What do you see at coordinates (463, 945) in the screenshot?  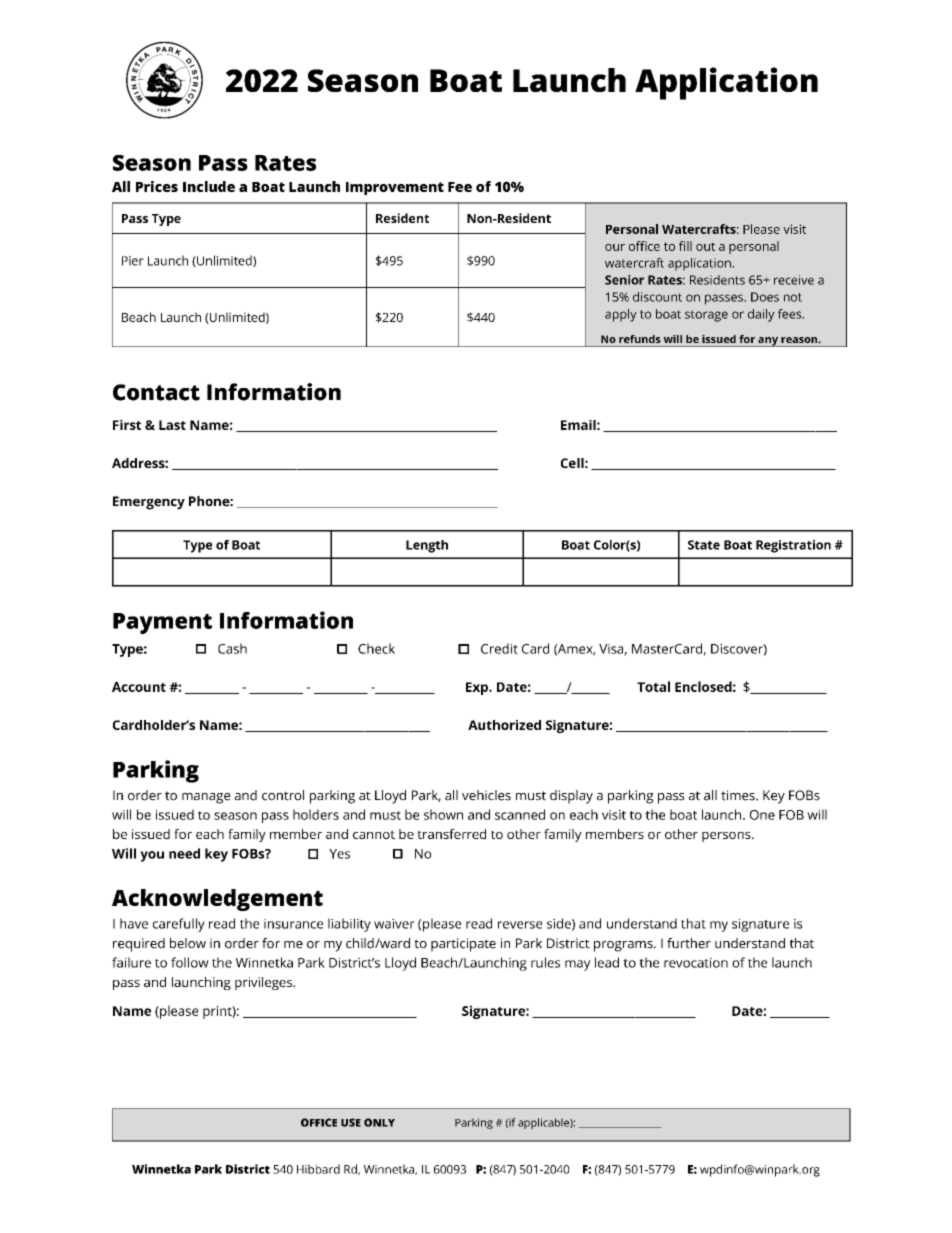 I see `participate` at bounding box center [463, 945].
